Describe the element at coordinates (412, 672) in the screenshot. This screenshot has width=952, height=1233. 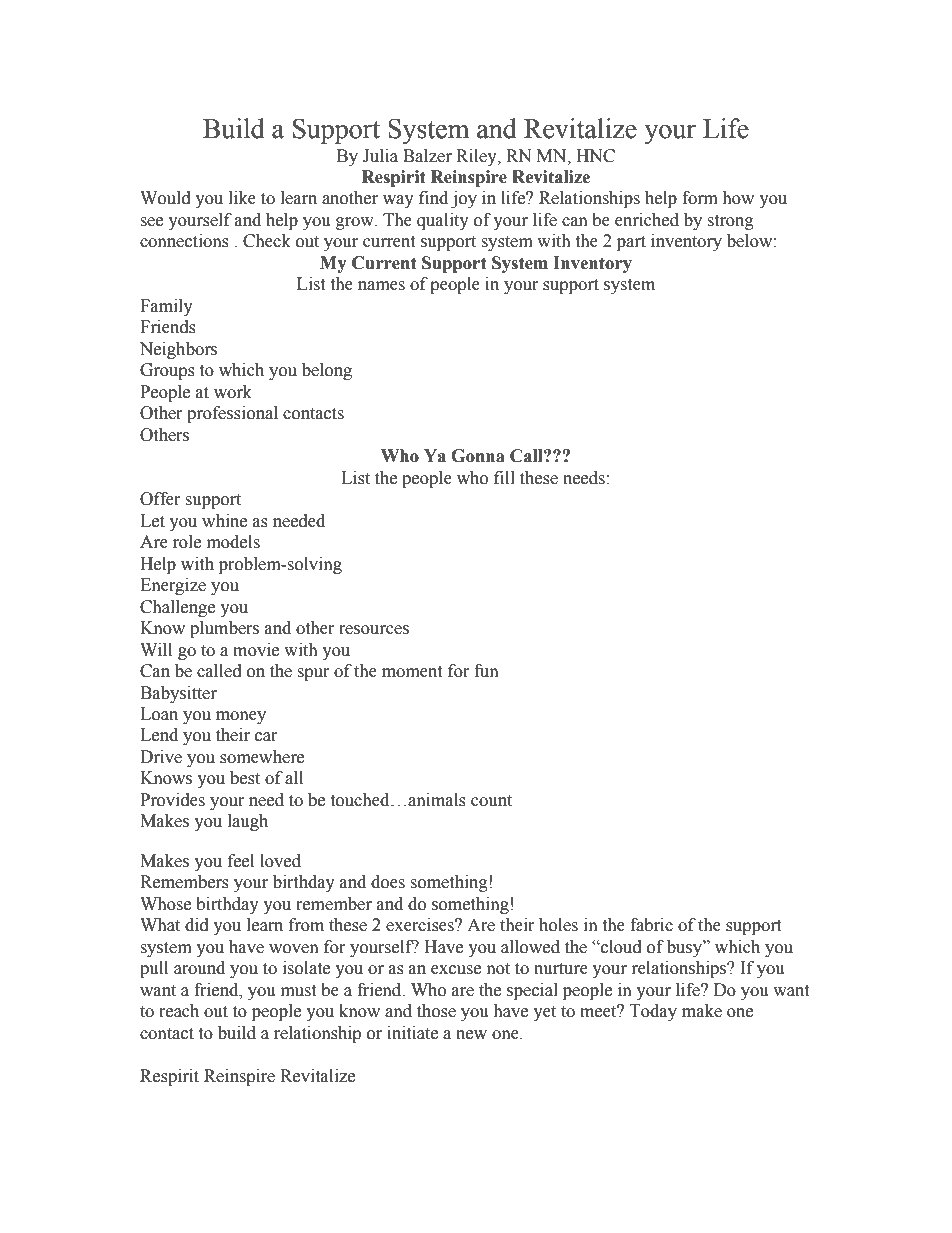
I see `moment` at that location.
